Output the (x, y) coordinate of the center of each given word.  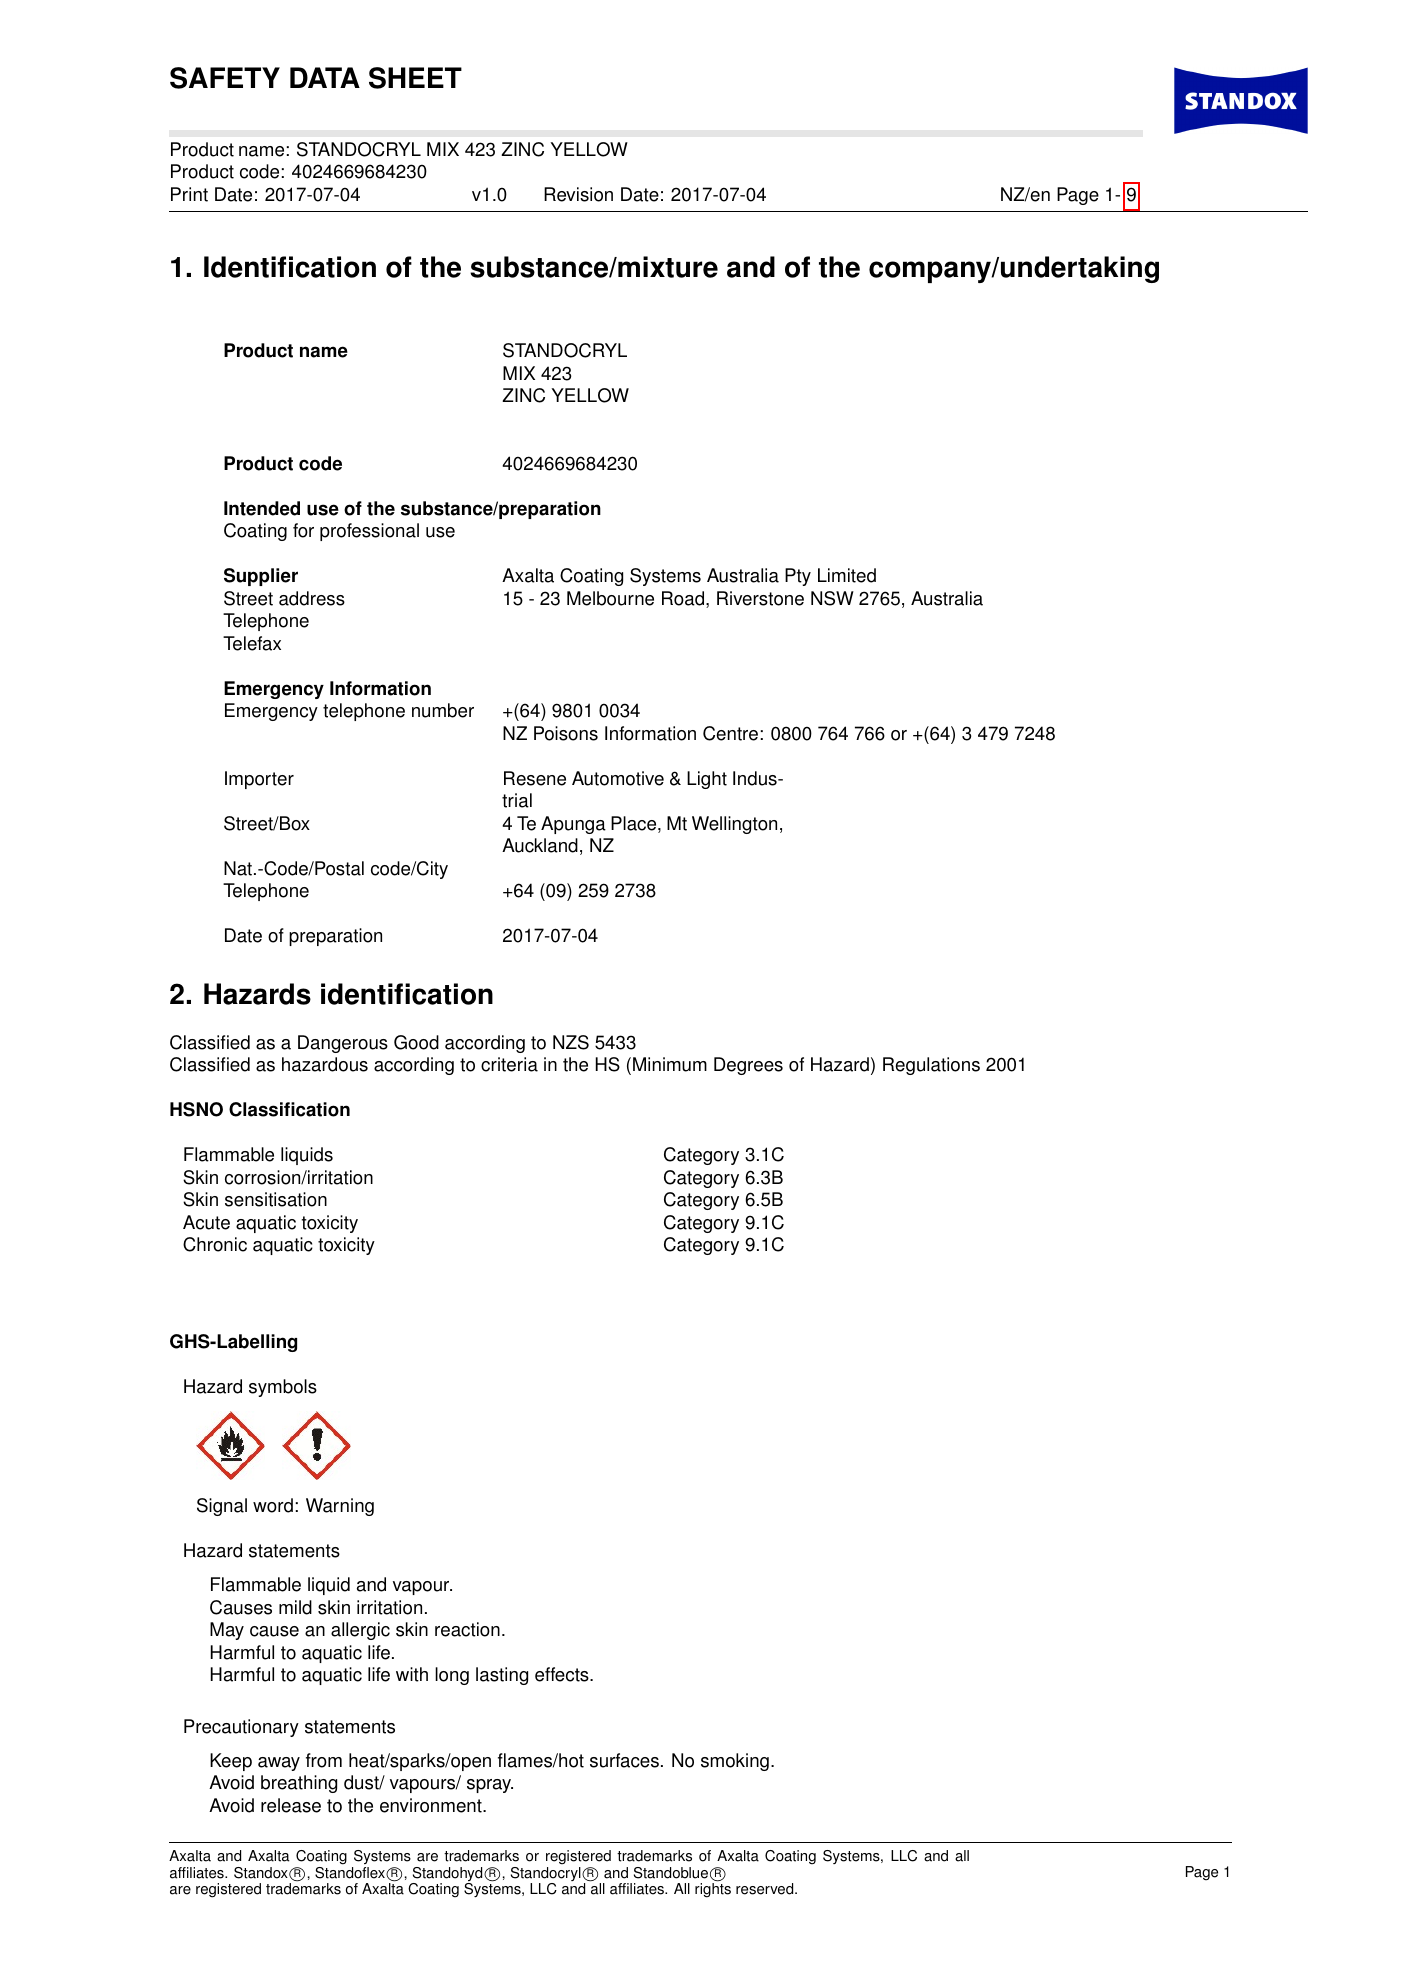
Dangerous (343, 1044)
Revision (578, 194)
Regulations (931, 1066)
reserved (766, 1889)
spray (490, 1786)
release (291, 1805)
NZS (571, 1042)
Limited (847, 575)
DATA (325, 77)
